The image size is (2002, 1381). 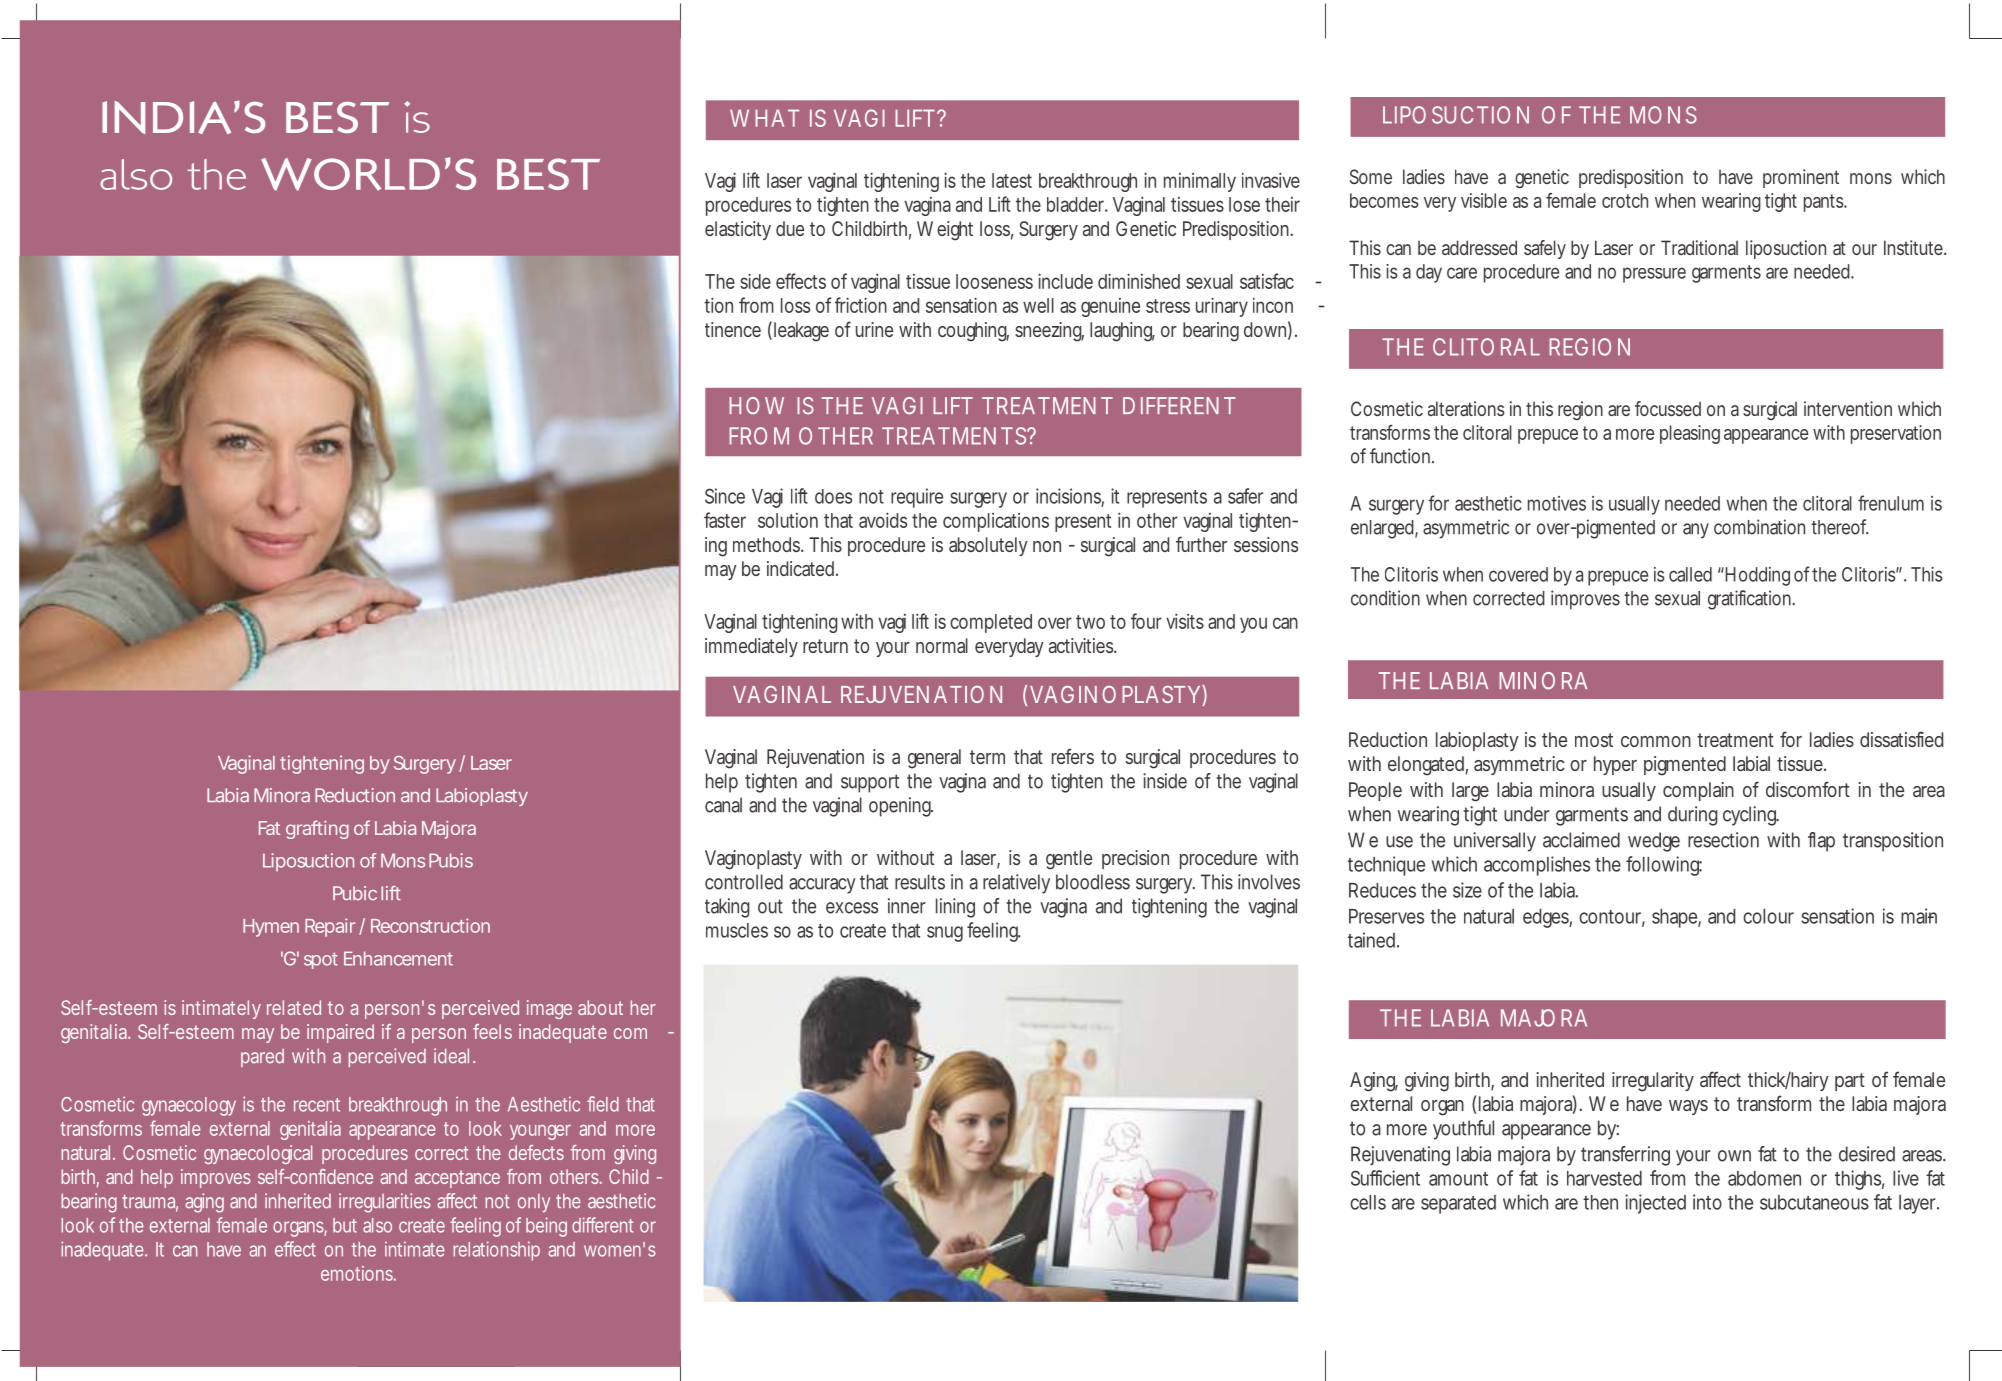 What do you see at coordinates (1707, 1202) in the screenshot?
I see `into` at bounding box center [1707, 1202].
